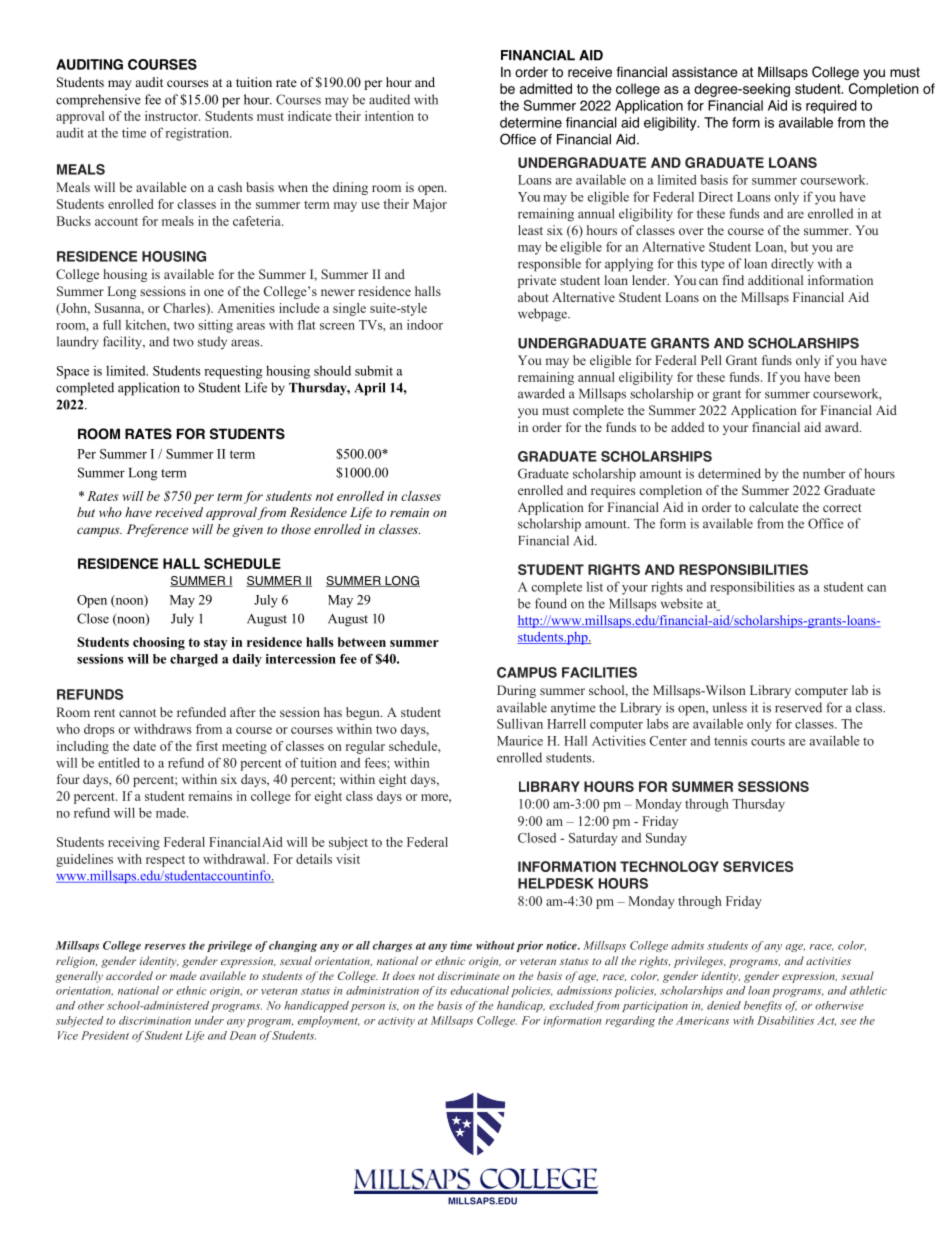 This screenshot has width=952, height=1233. What do you see at coordinates (774, 507) in the screenshot?
I see `calculate` at bounding box center [774, 507].
